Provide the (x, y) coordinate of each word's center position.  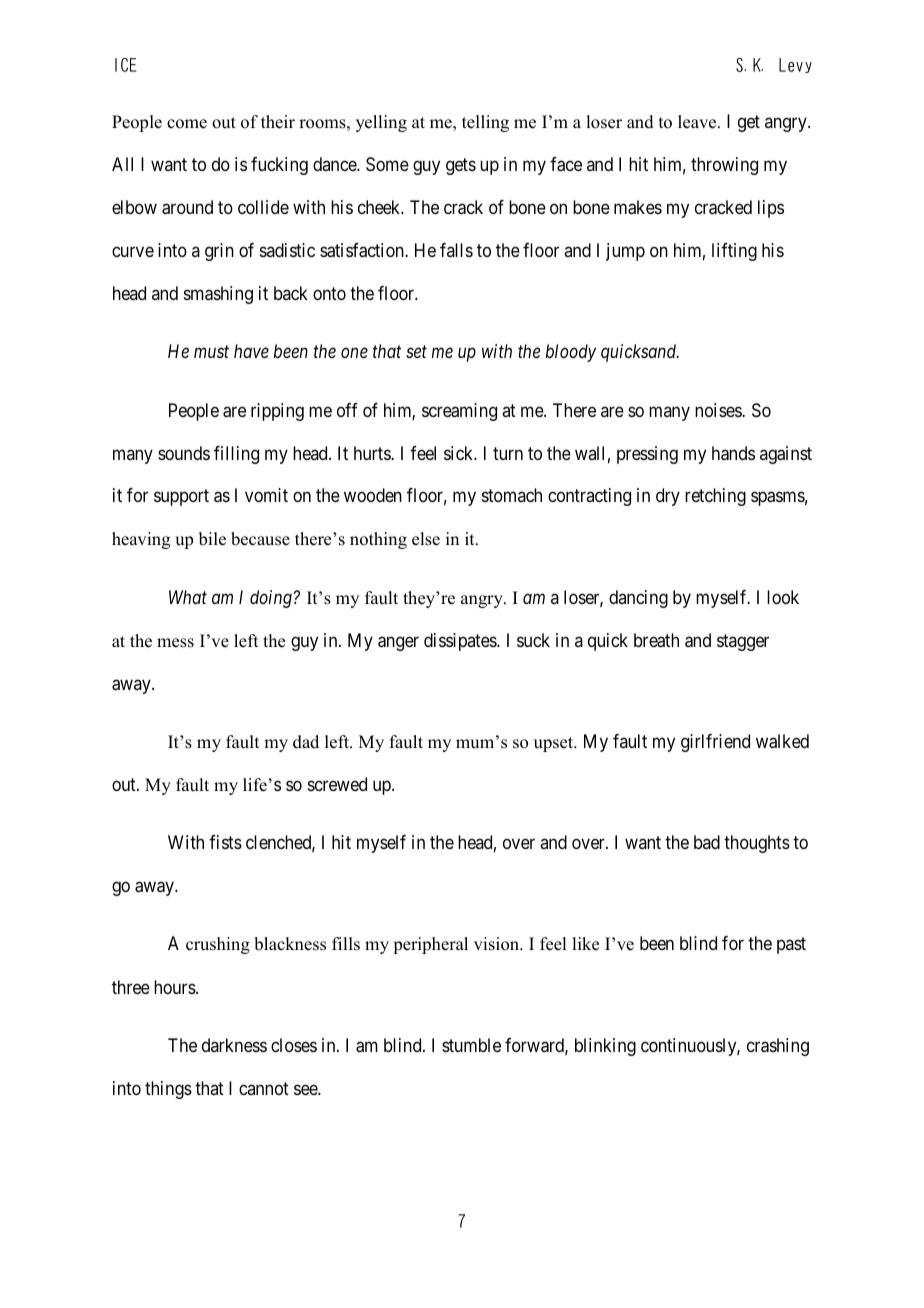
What (188, 597)
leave (698, 122)
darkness (234, 1045)
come (187, 124)
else (426, 539)
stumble (471, 1045)
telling (485, 123)
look (783, 597)
